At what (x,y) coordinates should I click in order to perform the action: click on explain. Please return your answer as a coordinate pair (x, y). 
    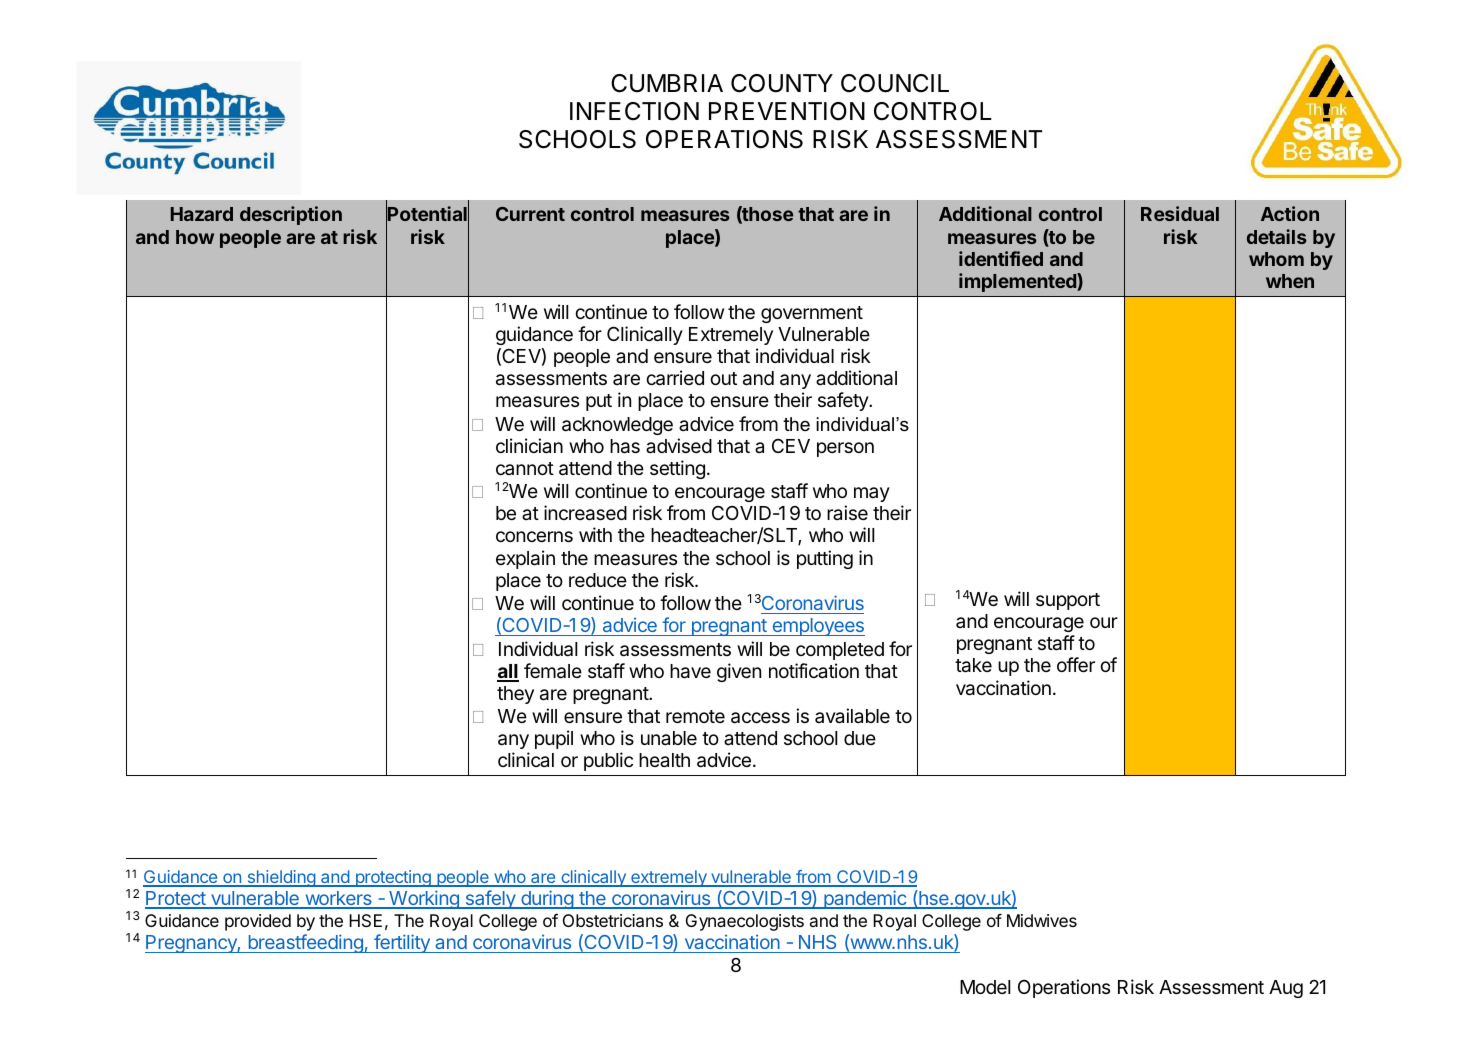
    Looking at the image, I should click on (525, 559).
